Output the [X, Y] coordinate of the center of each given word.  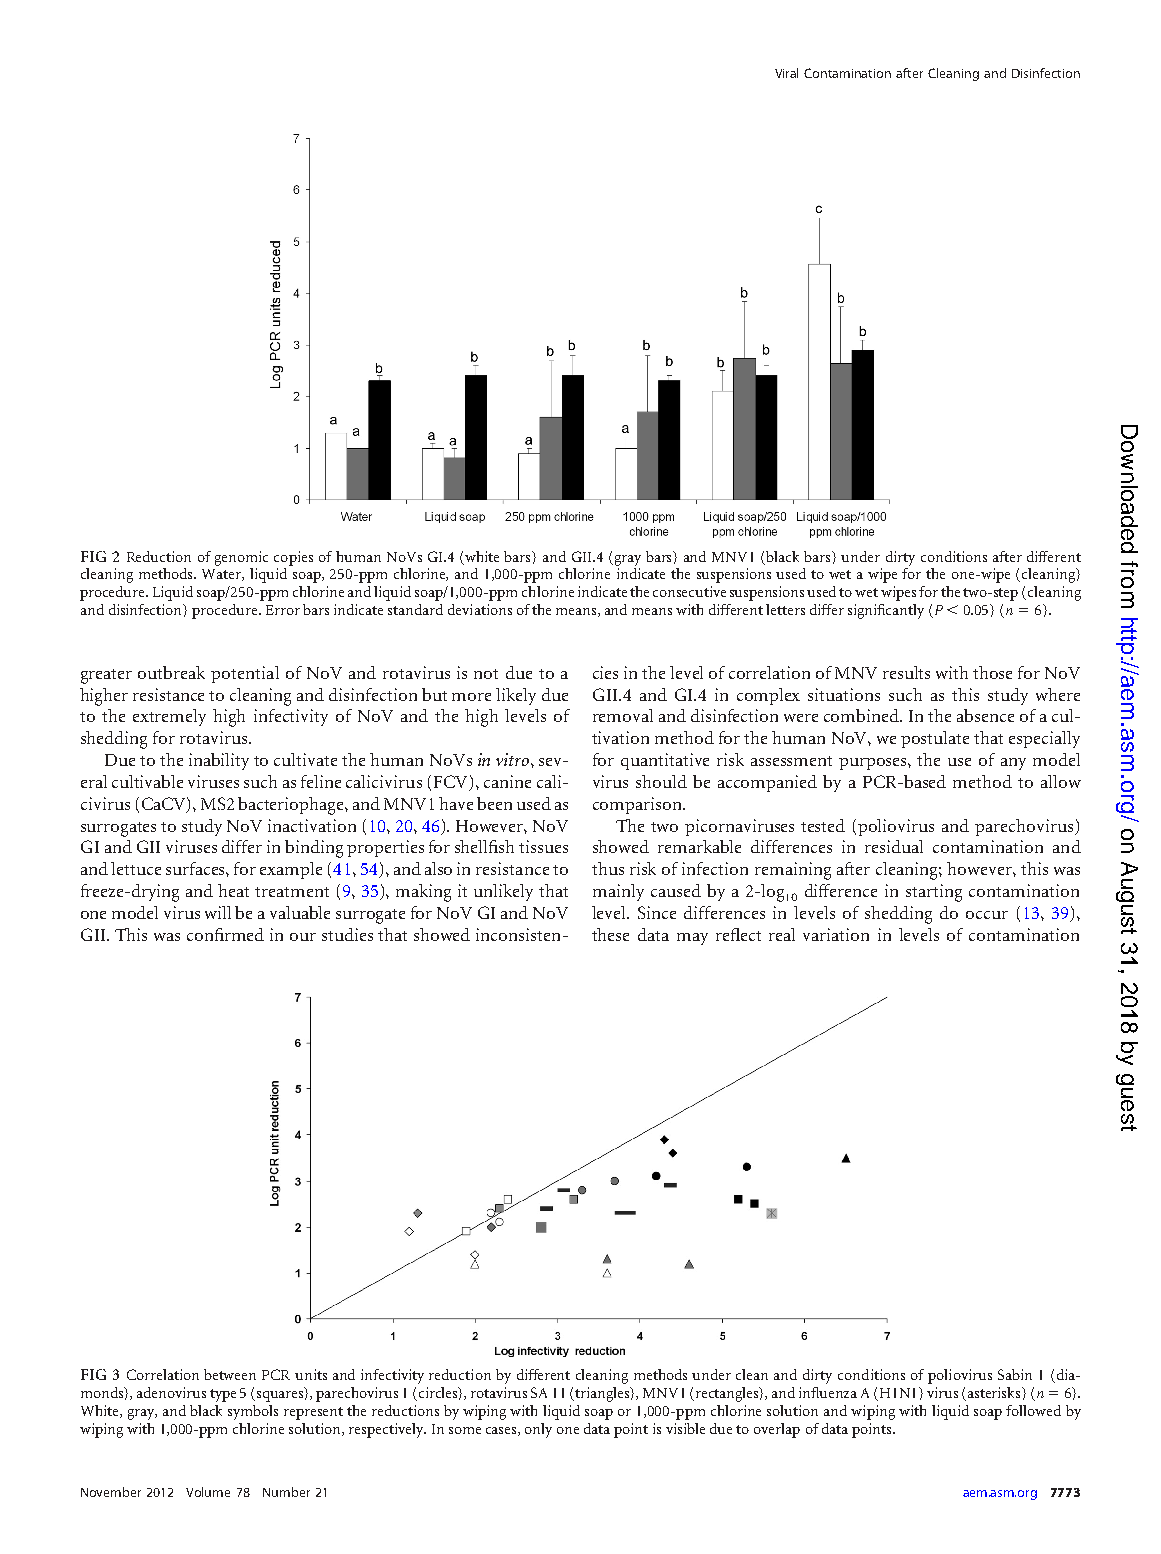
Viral [786, 73]
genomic [241, 558]
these [610, 934]
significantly [886, 611]
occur [987, 915]
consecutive [689, 591]
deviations [480, 609]
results [906, 672]
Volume [208, 1492]
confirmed [225, 934]
